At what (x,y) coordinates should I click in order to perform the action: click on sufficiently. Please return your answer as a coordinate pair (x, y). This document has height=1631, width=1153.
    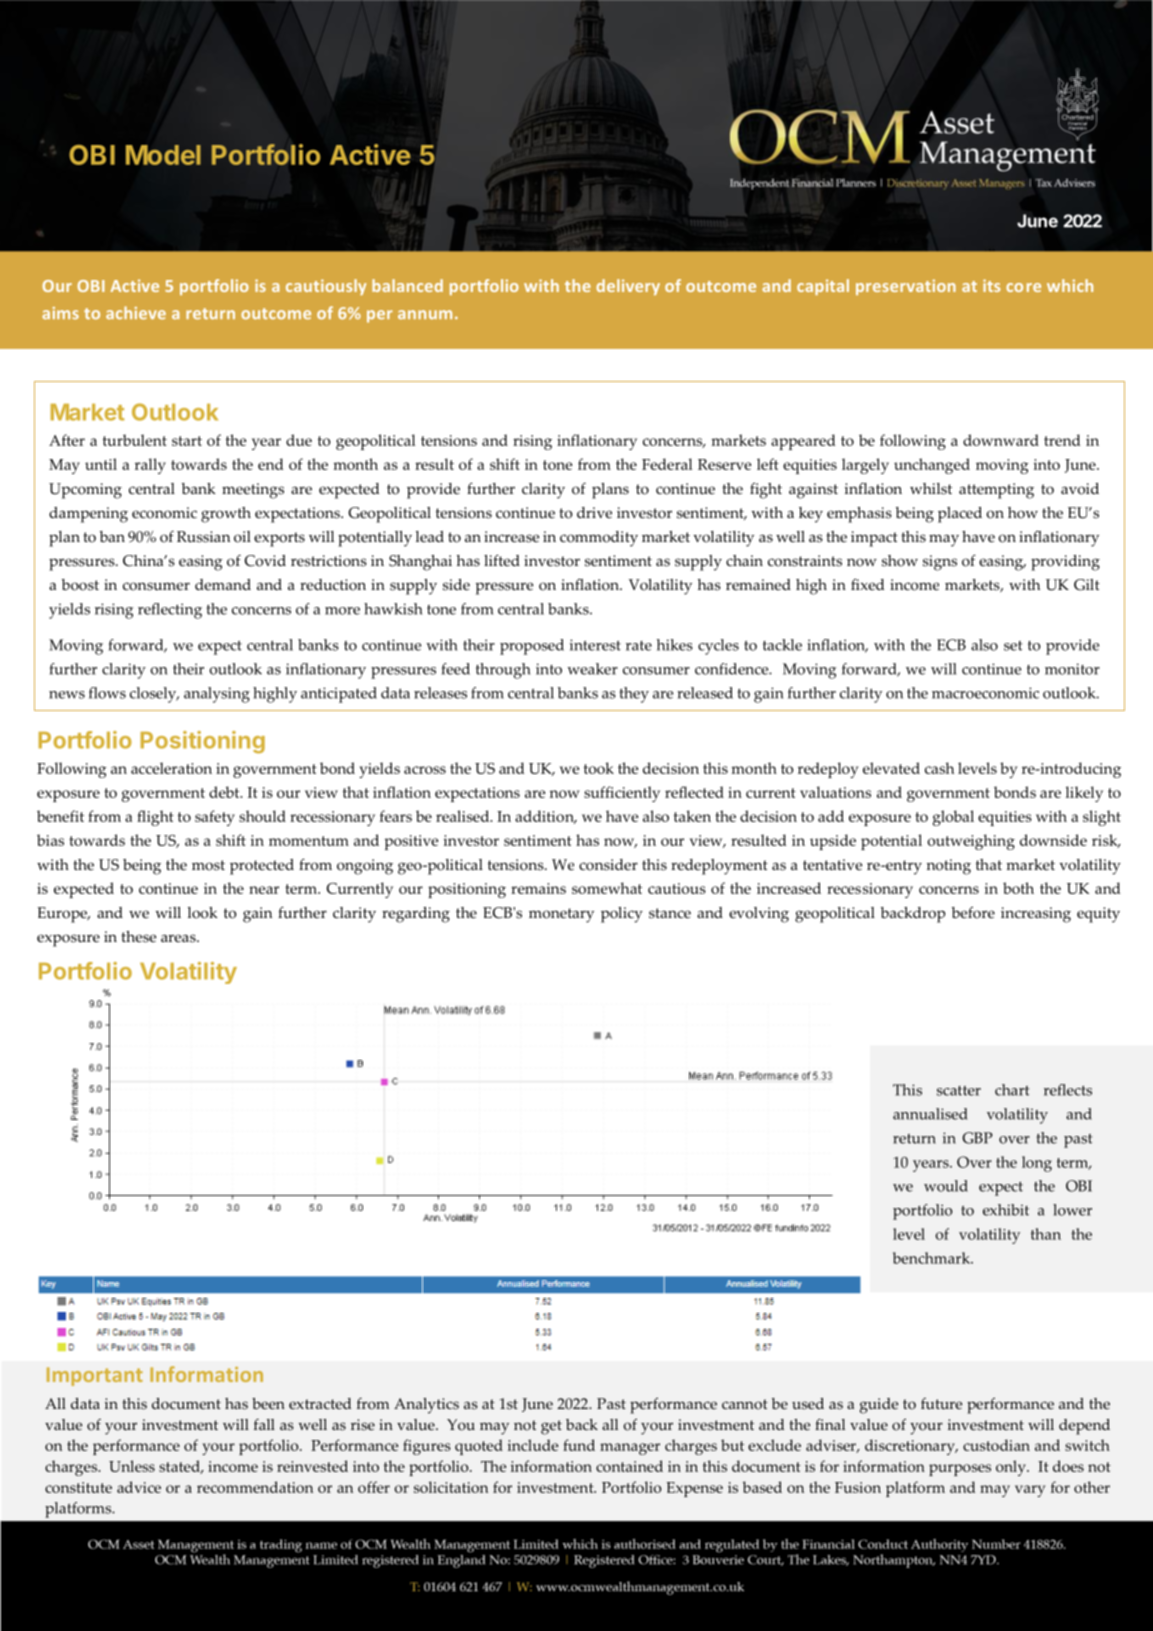
    Looking at the image, I should click on (622, 794).
